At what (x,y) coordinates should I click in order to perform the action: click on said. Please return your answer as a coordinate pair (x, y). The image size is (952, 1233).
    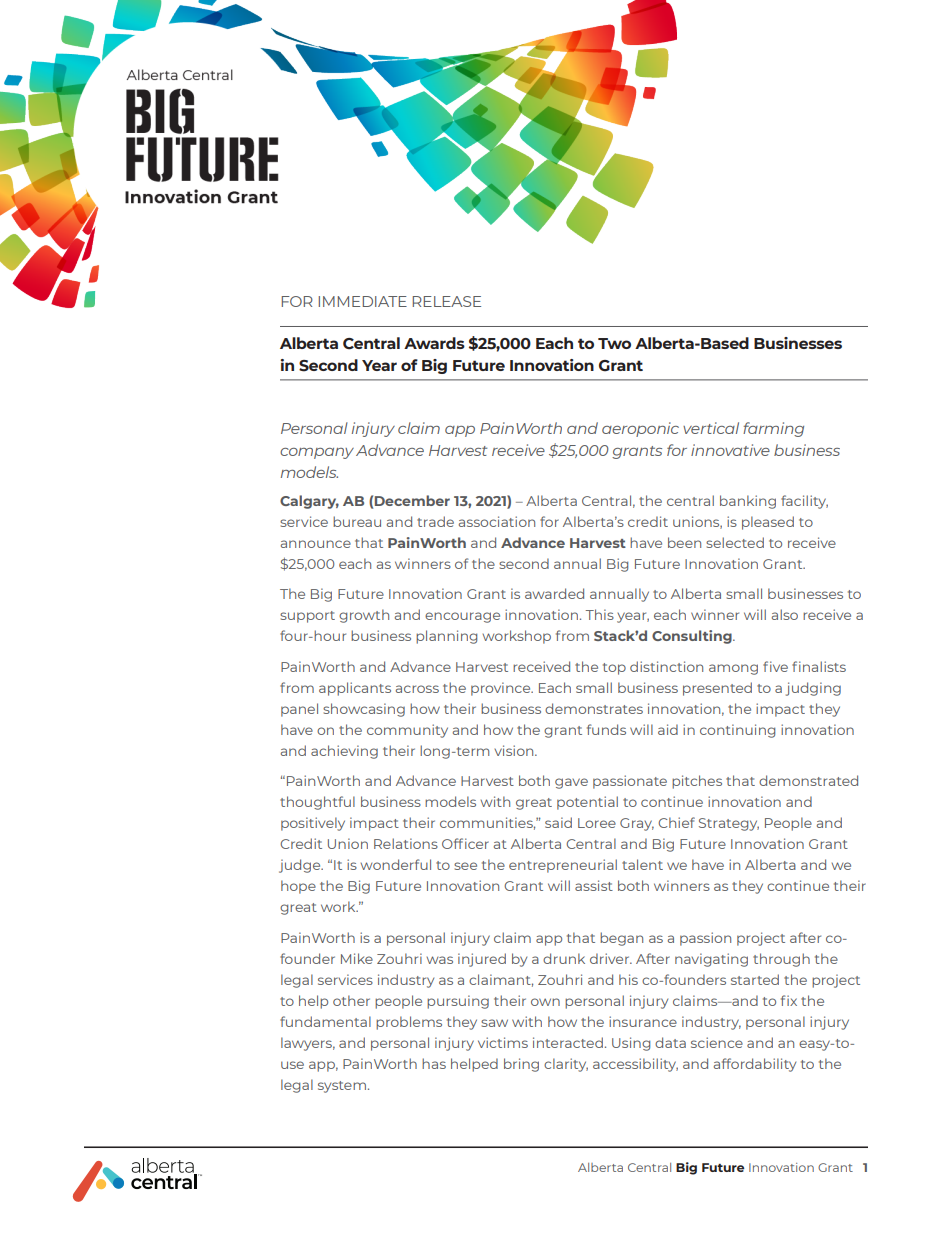
    Looking at the image, I should click on (558, 822).
